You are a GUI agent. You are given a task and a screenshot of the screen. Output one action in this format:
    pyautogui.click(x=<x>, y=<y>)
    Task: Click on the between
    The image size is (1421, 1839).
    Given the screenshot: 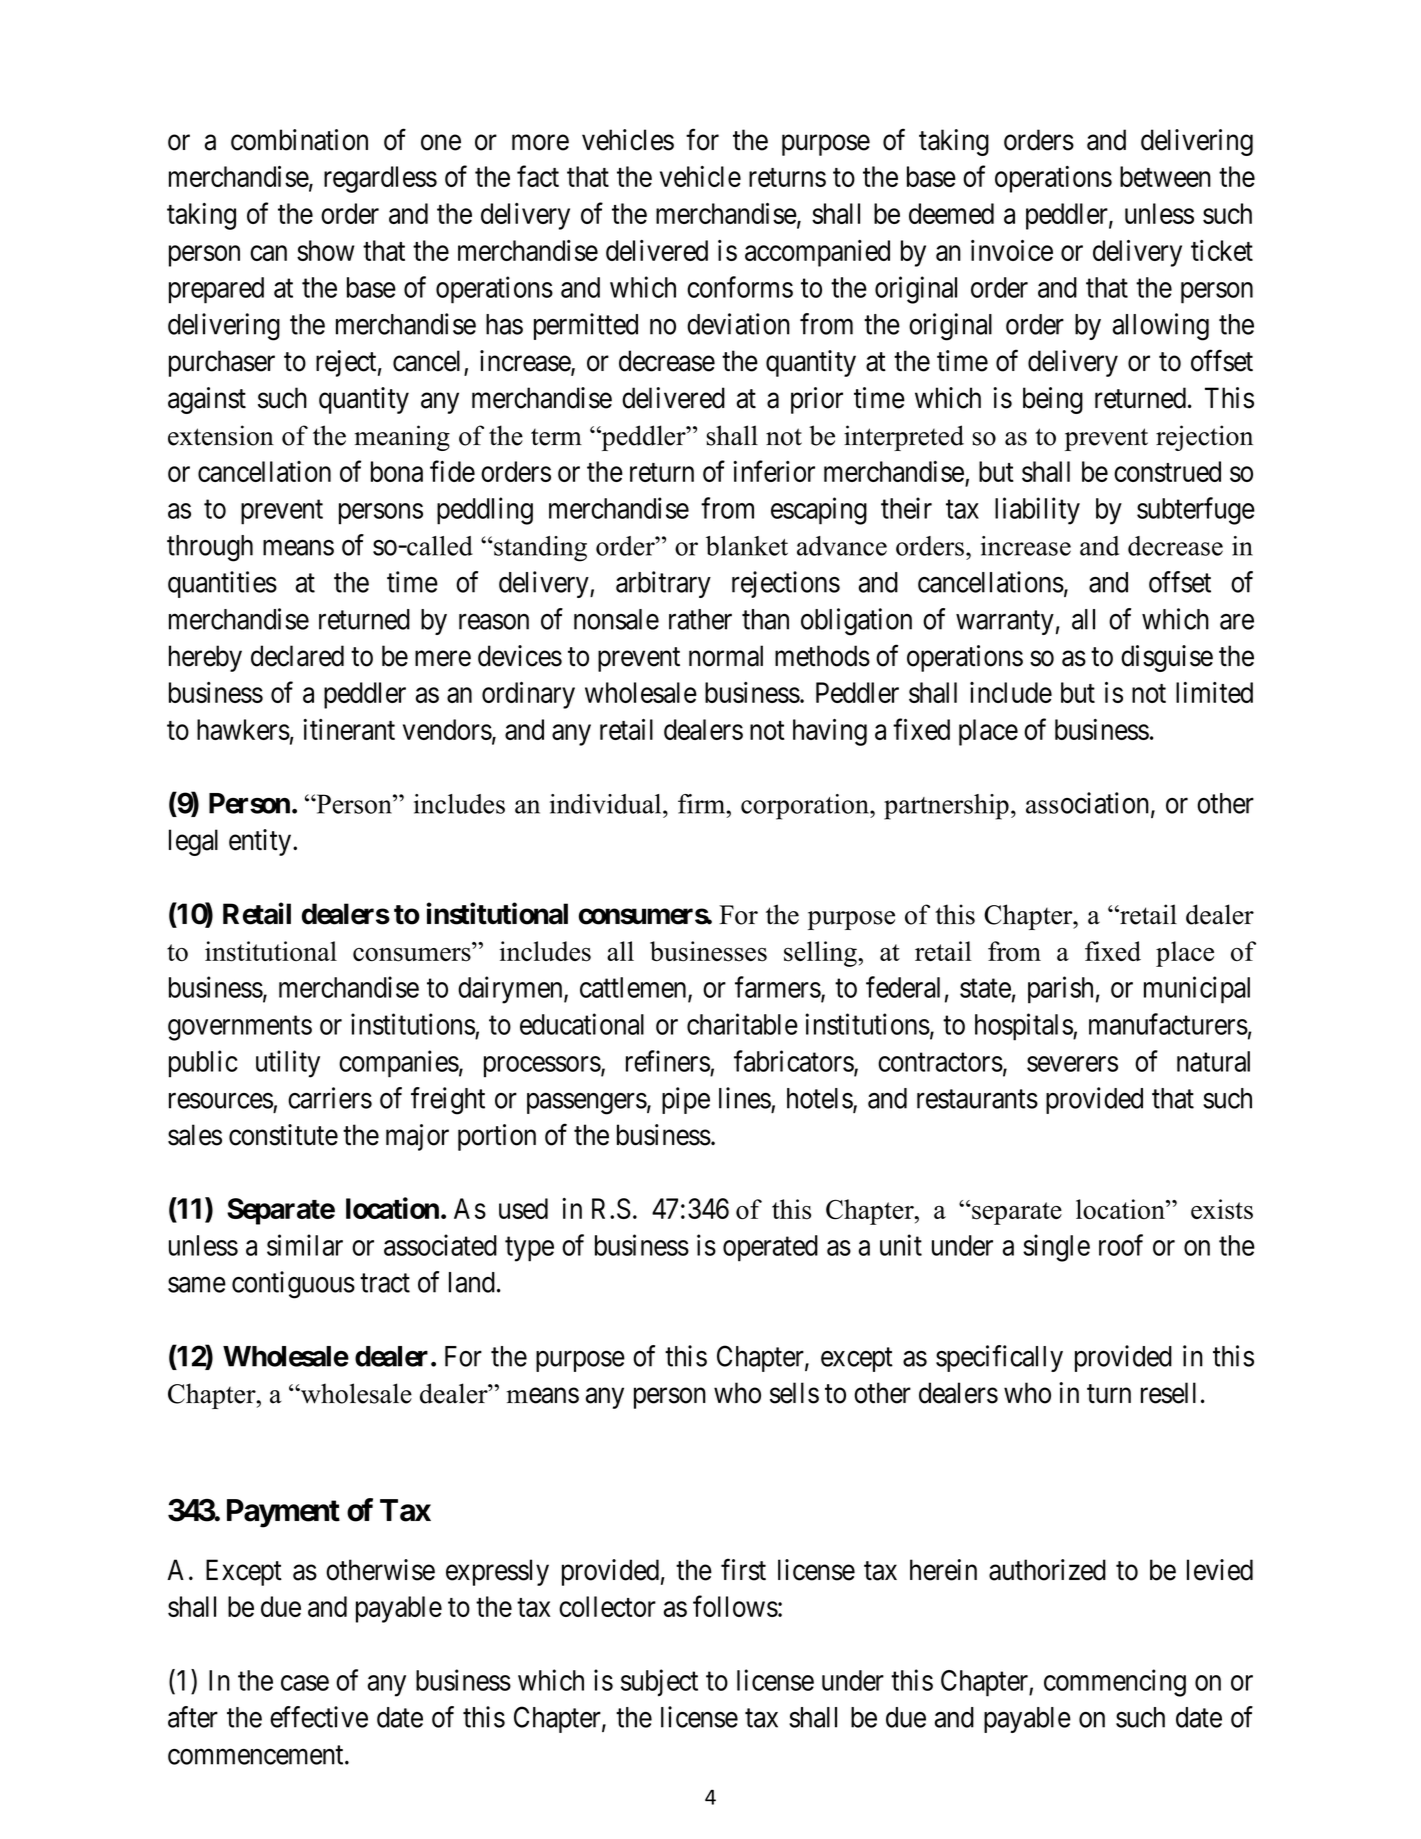 What is the action you would take?
    pyautogui.click(x=1165, y=176)
